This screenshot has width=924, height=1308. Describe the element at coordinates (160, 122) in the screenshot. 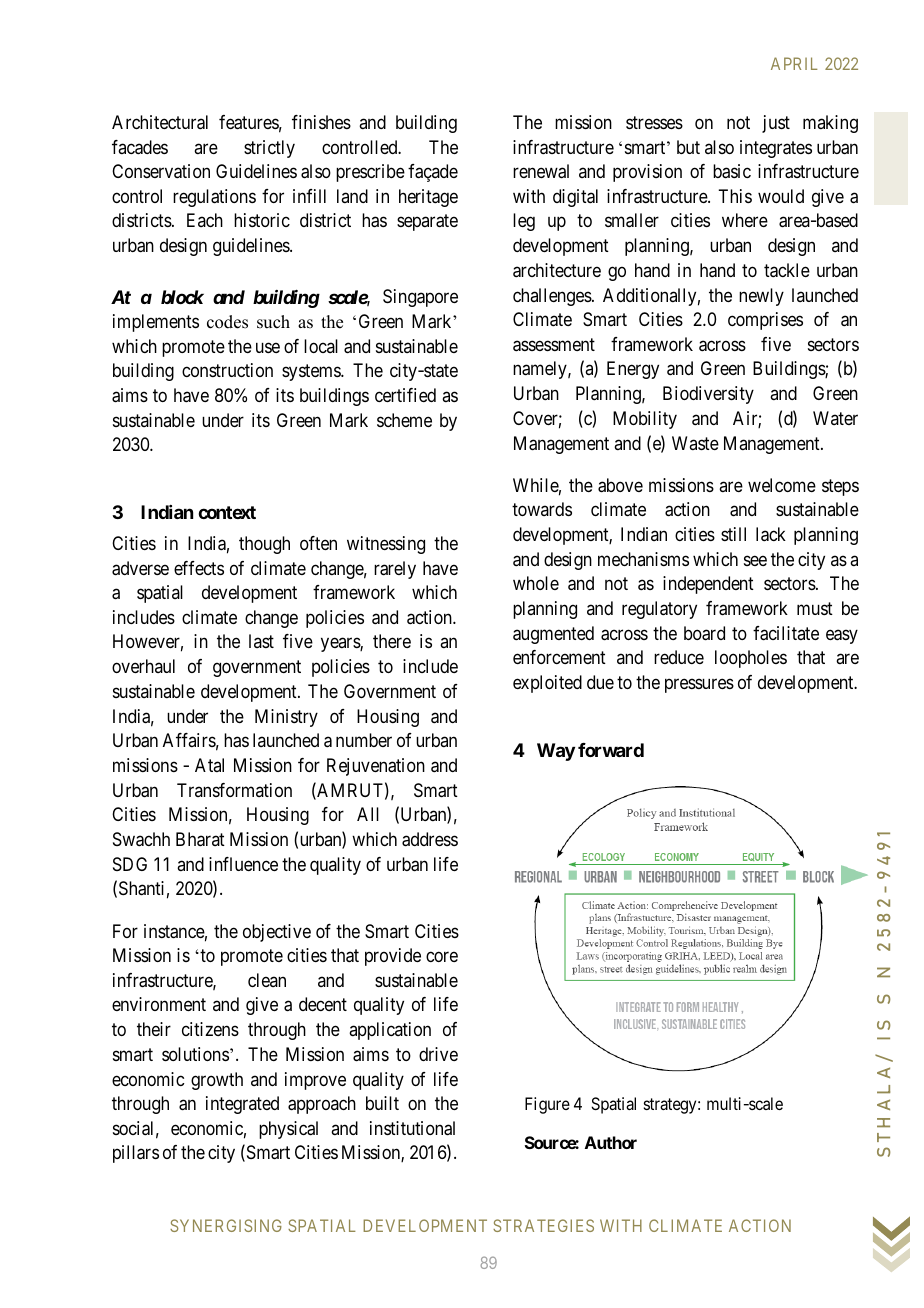

I see `Architectural` at that location.
